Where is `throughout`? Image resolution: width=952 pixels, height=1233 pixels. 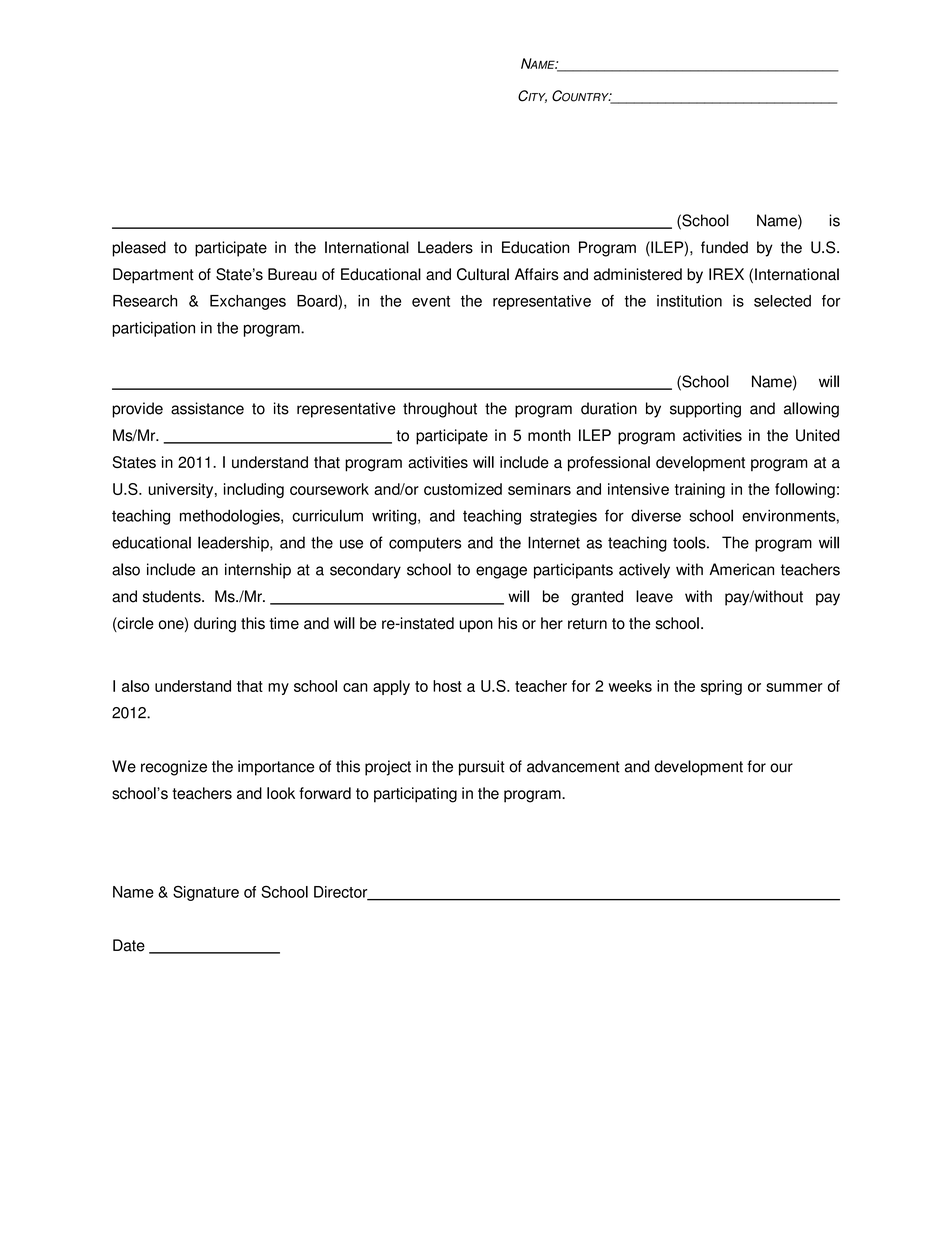
throughout is located at coordinates (440, 410).
